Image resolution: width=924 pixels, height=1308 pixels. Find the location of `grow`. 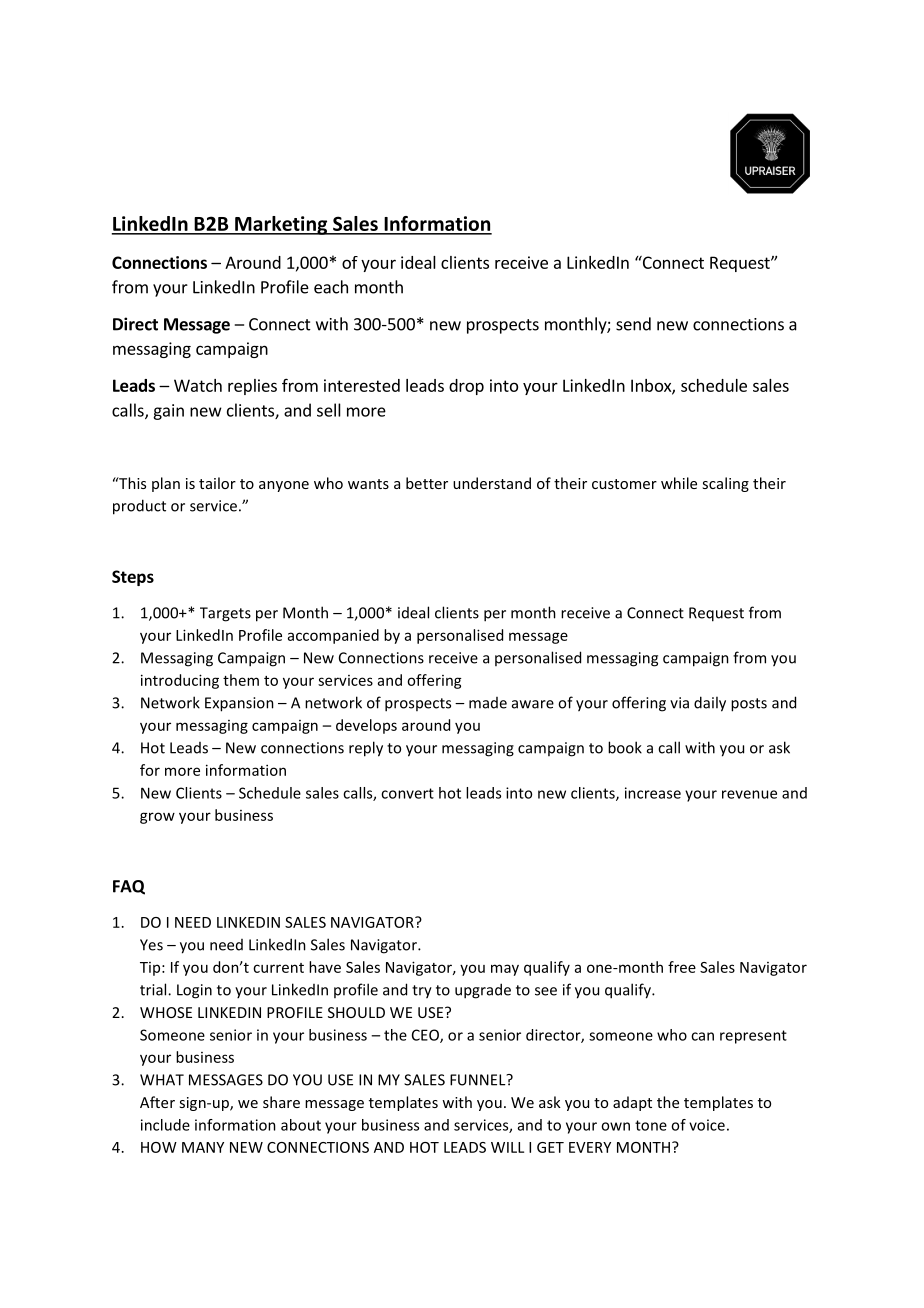

grow is located at coordinates (157, 818).
